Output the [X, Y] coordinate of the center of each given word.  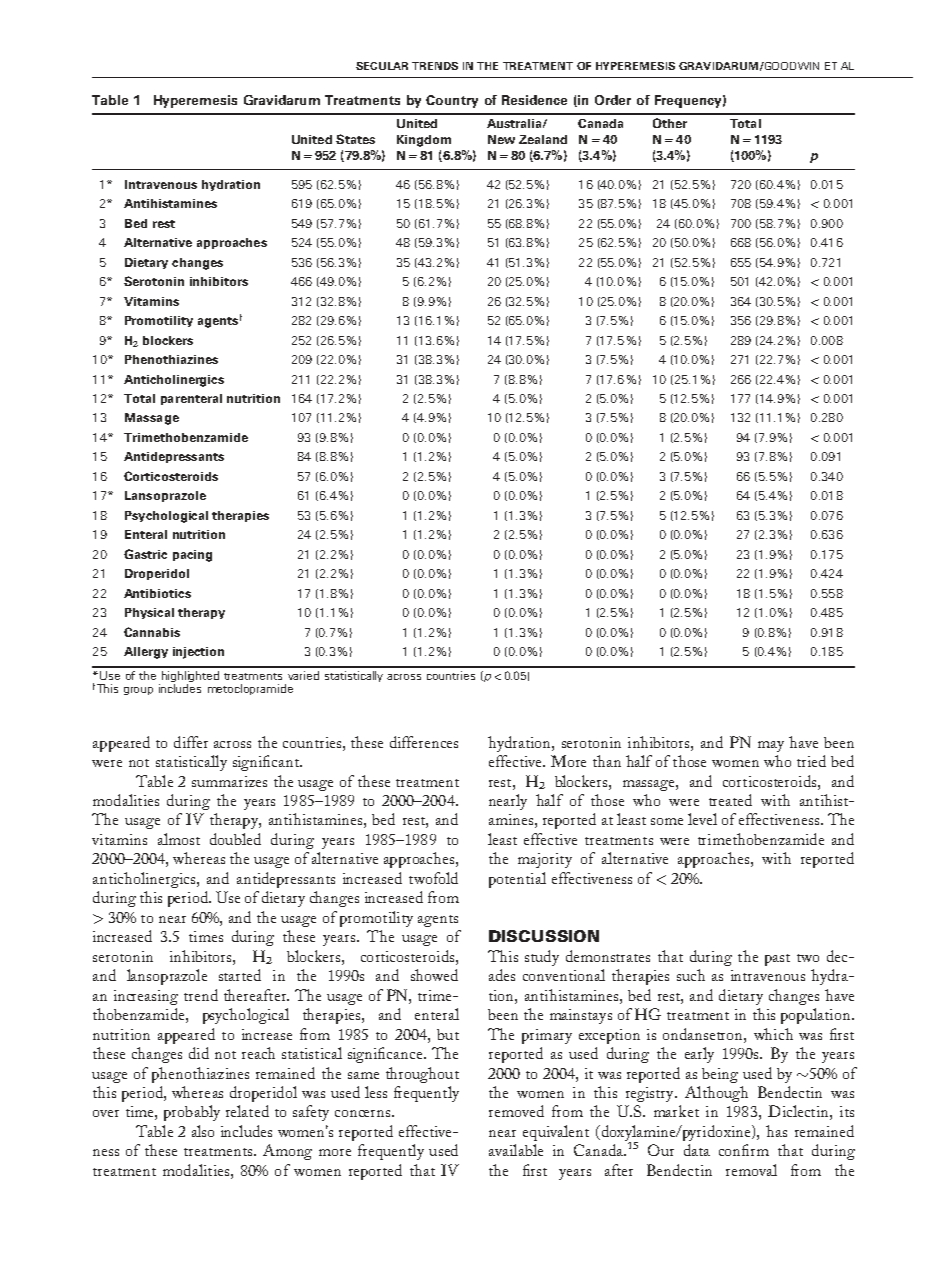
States [355, 139]
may [771, 746]
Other [670, 123]
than [607, 761]
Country [452, 101]
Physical [149, 613]
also [203, 1131]
